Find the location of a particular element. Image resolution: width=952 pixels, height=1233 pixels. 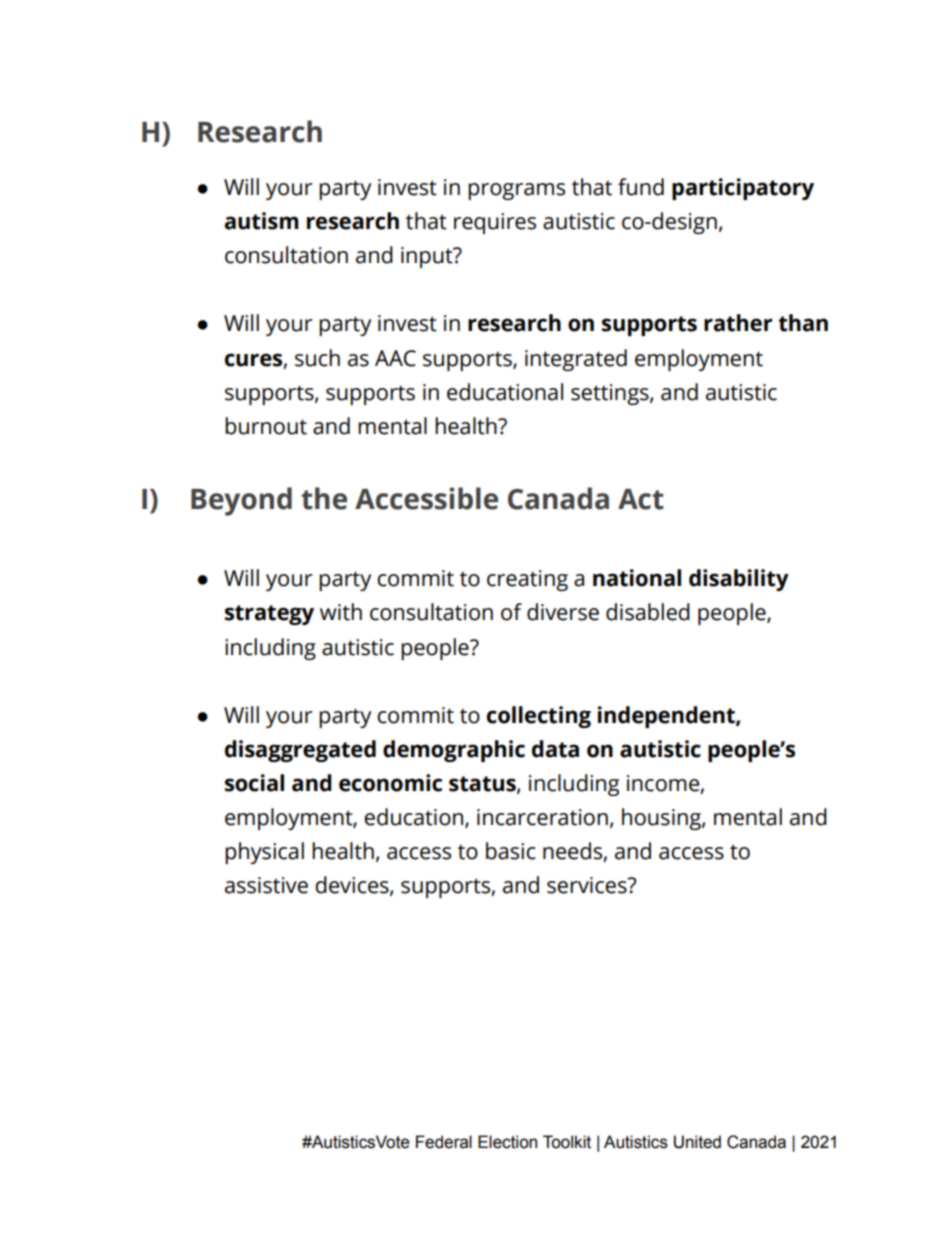

autism is located at coordinates (262, 221).
